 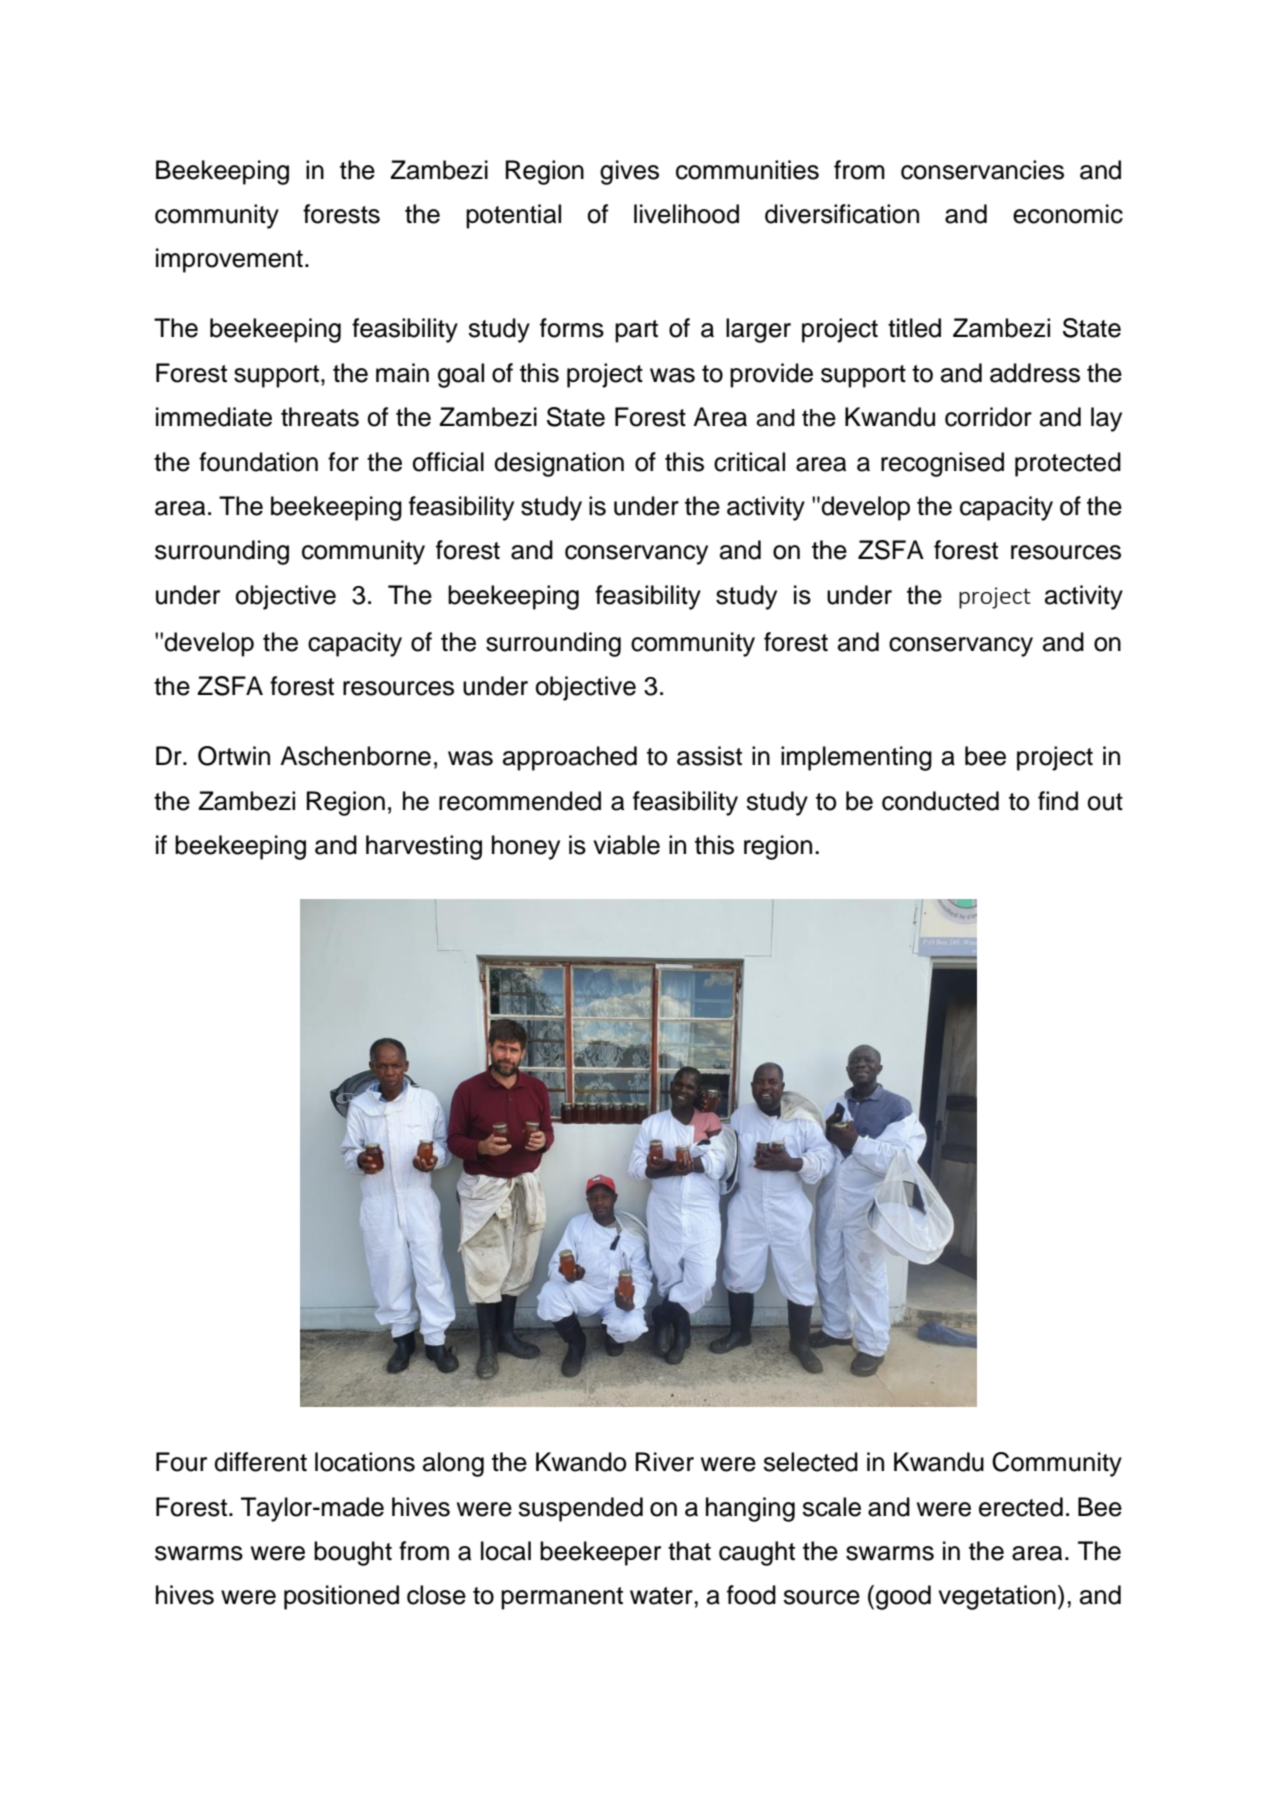 What do you see at coordinates (997, 1597) in the screenshot?
I see `vegetation` at bounding box center [997, 1597].
